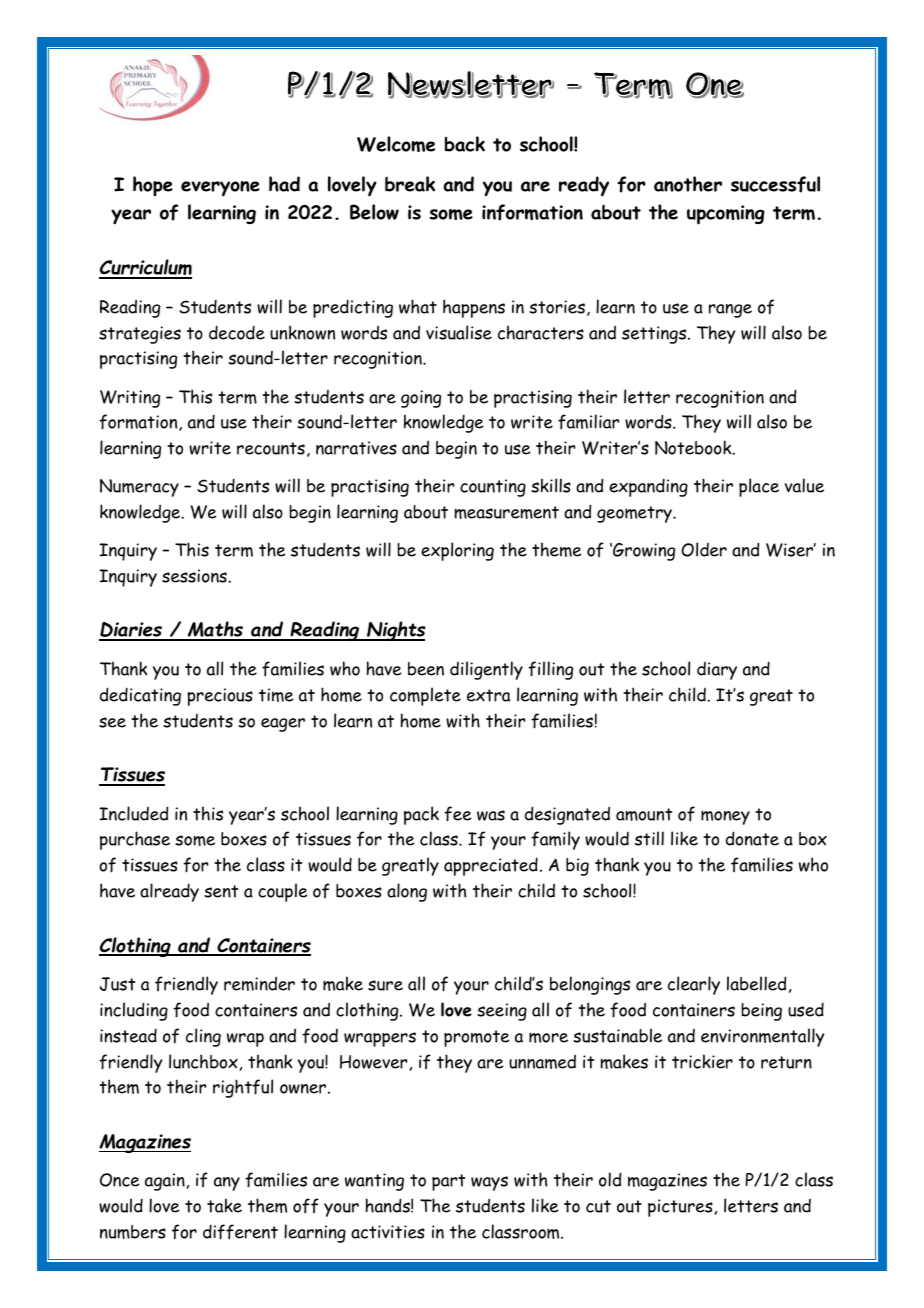 Image resolution: width=924 pixels, height=1308 pixels. I want to click on everyone, so click(220, 189).
